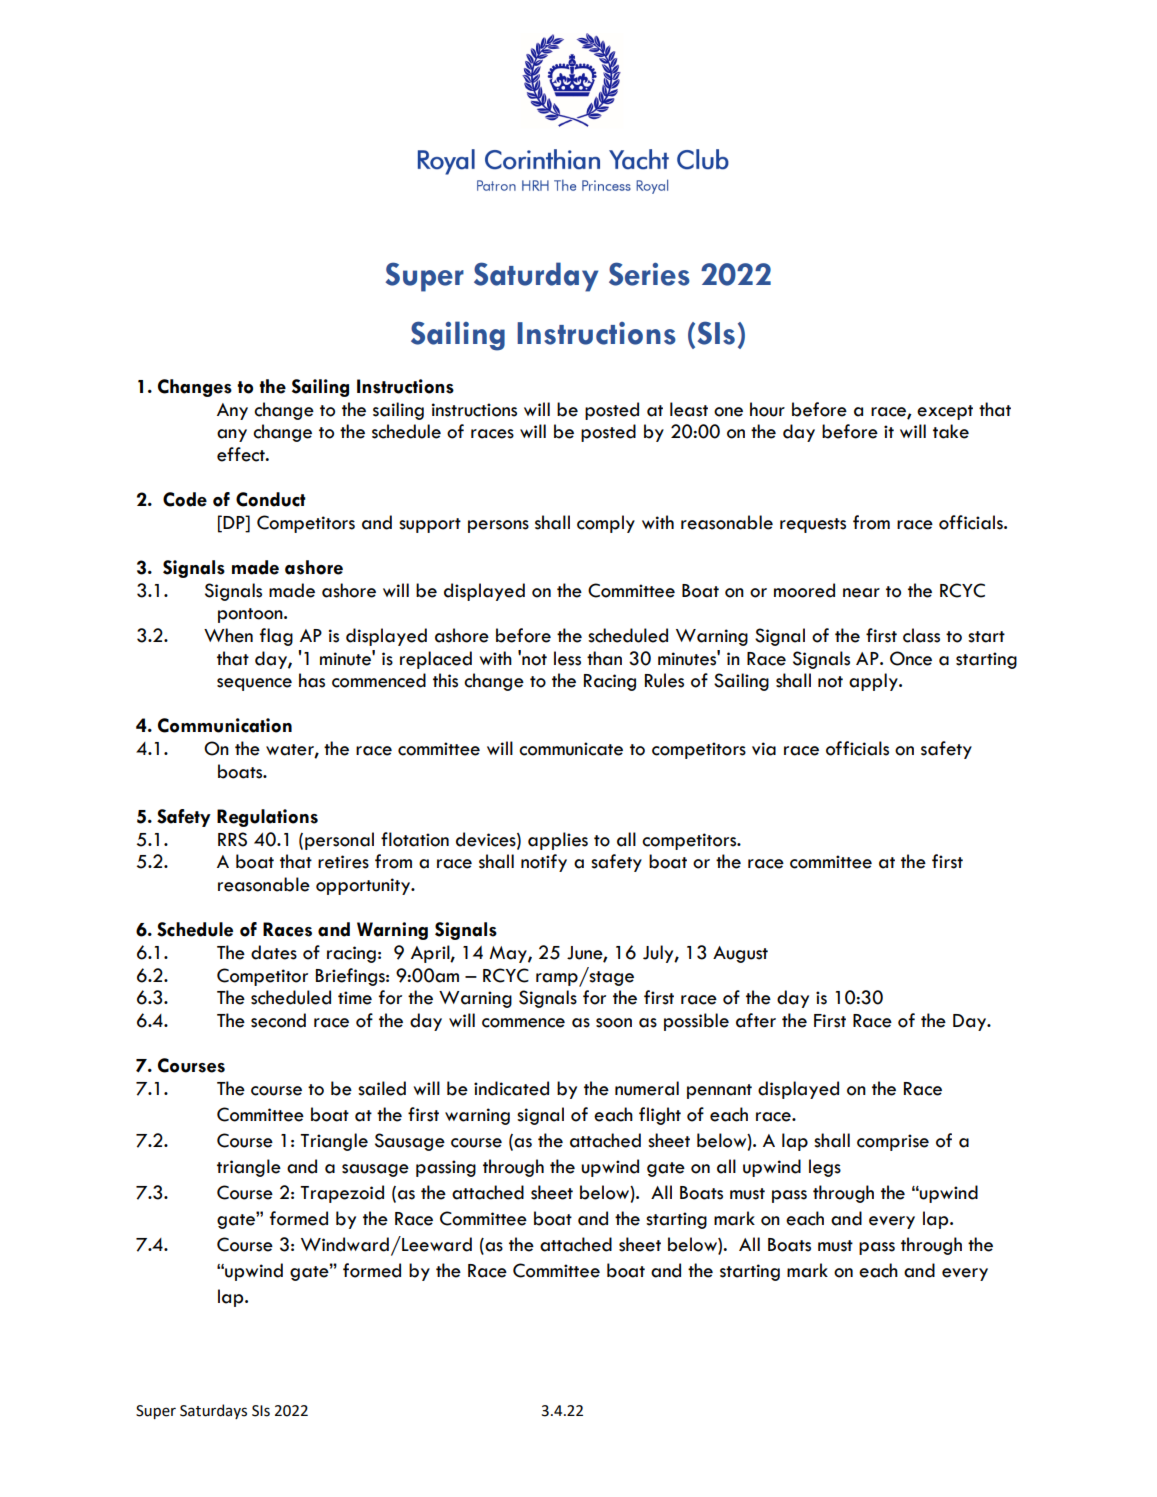 The image size is (1157, 1497). Describe the element at coordinates (274, 952) in the screenshot. I see `dates` at that location.
